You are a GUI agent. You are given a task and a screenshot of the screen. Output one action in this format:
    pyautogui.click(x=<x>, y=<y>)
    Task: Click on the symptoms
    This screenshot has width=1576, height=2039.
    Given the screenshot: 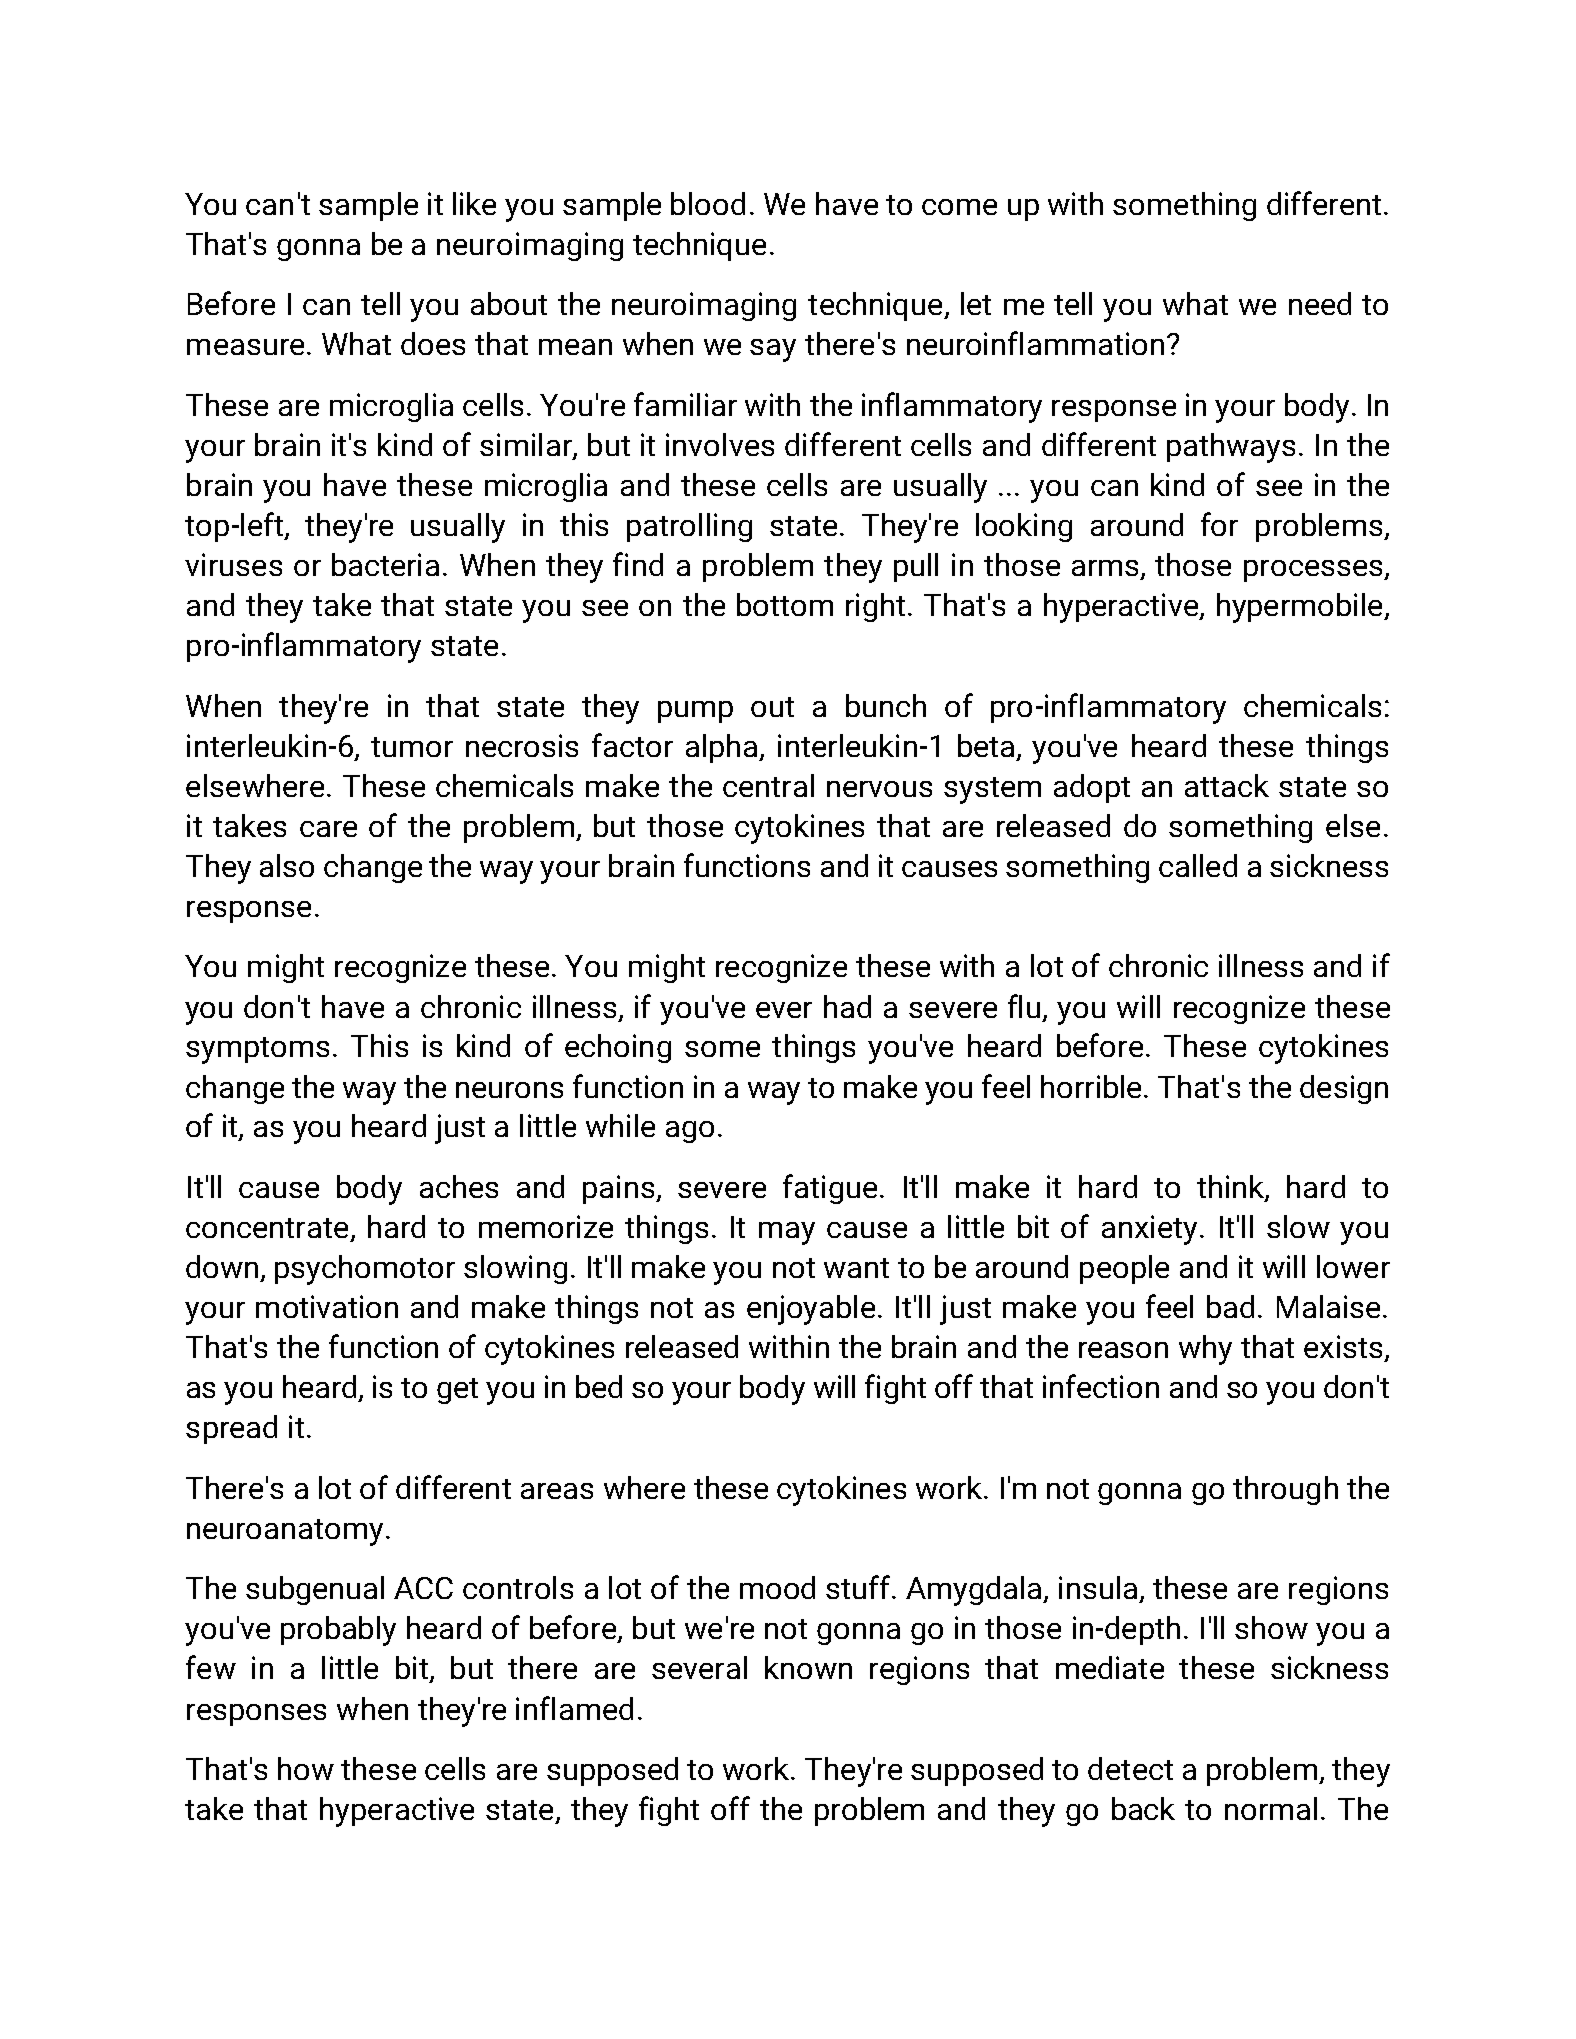 What is the action you would take?
    pyautogui.click(x=257, y=1050)
